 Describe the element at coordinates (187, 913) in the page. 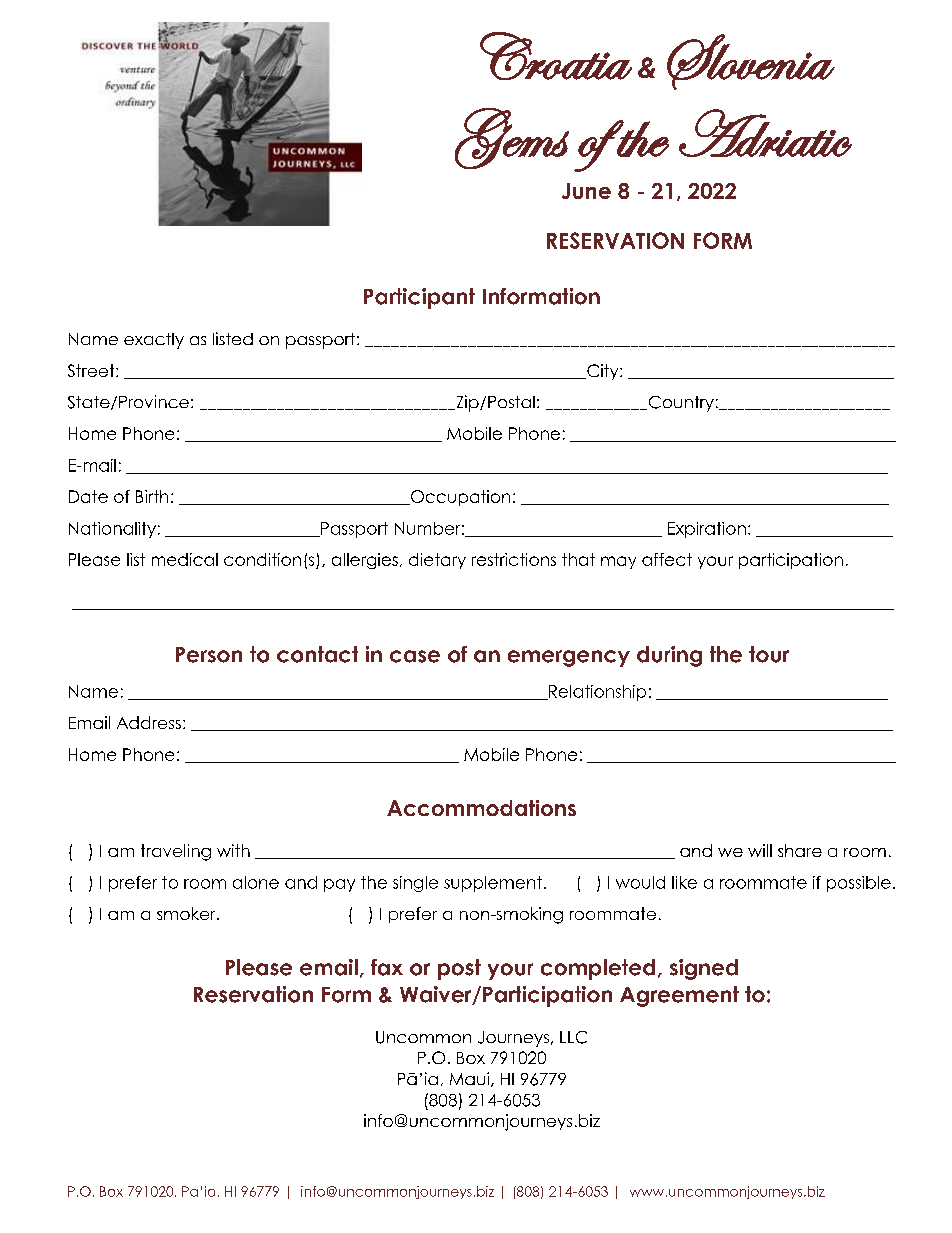

I see `smoker` at that location.
